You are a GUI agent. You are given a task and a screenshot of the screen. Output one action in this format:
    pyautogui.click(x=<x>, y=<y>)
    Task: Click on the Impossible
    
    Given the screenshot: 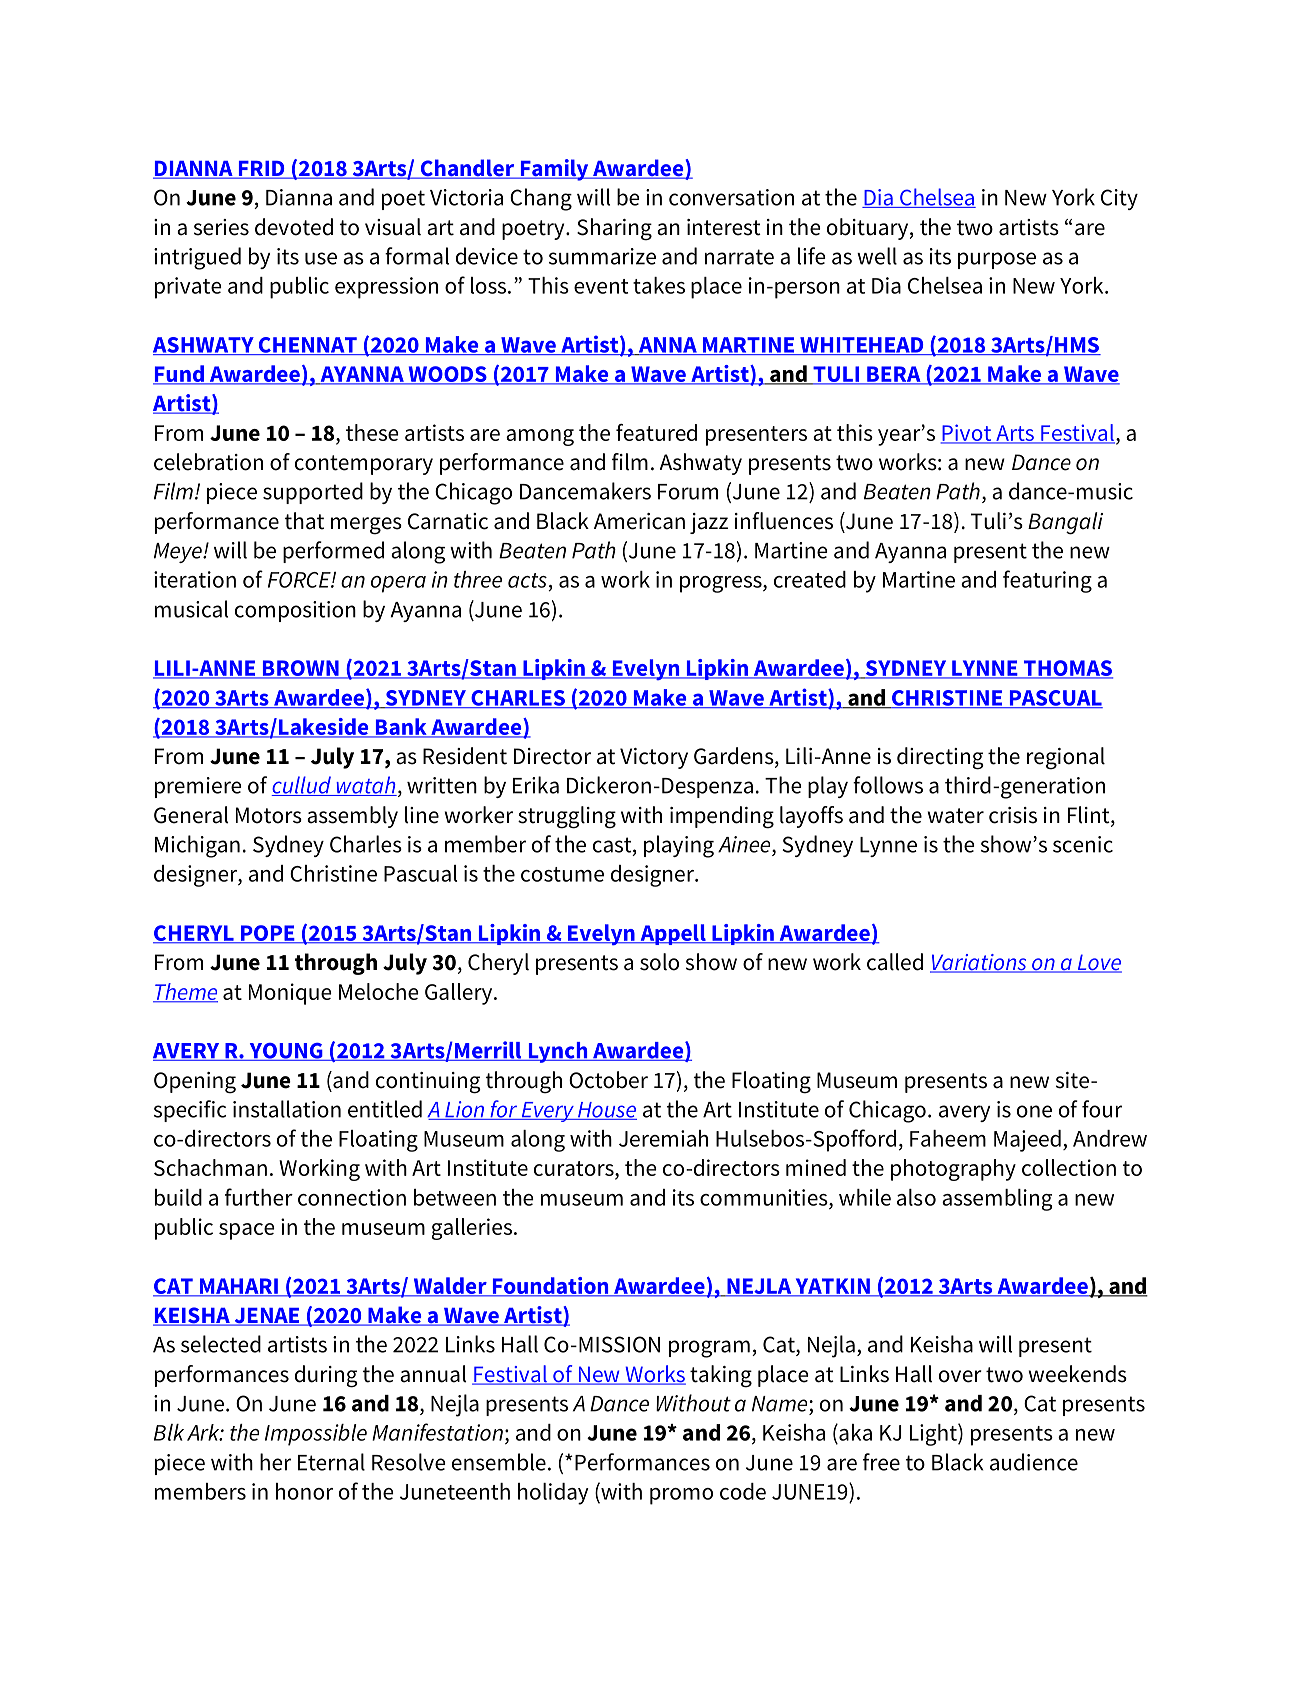 What is the action you would take?
    pyautogui.click(x=316, y=1435)
